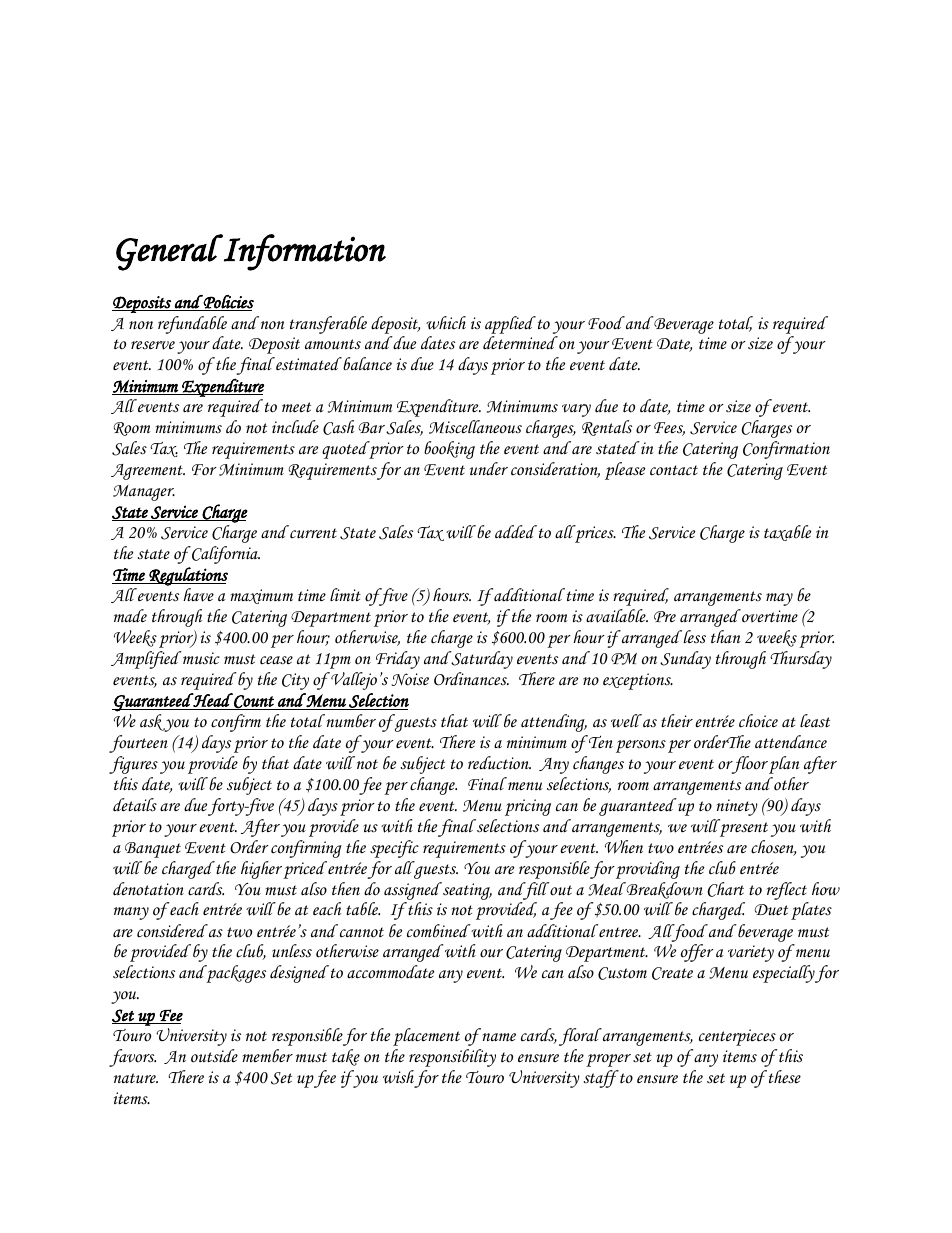 This image has height=1233, width=952. I want to click on ninety, so click(737, 807).
